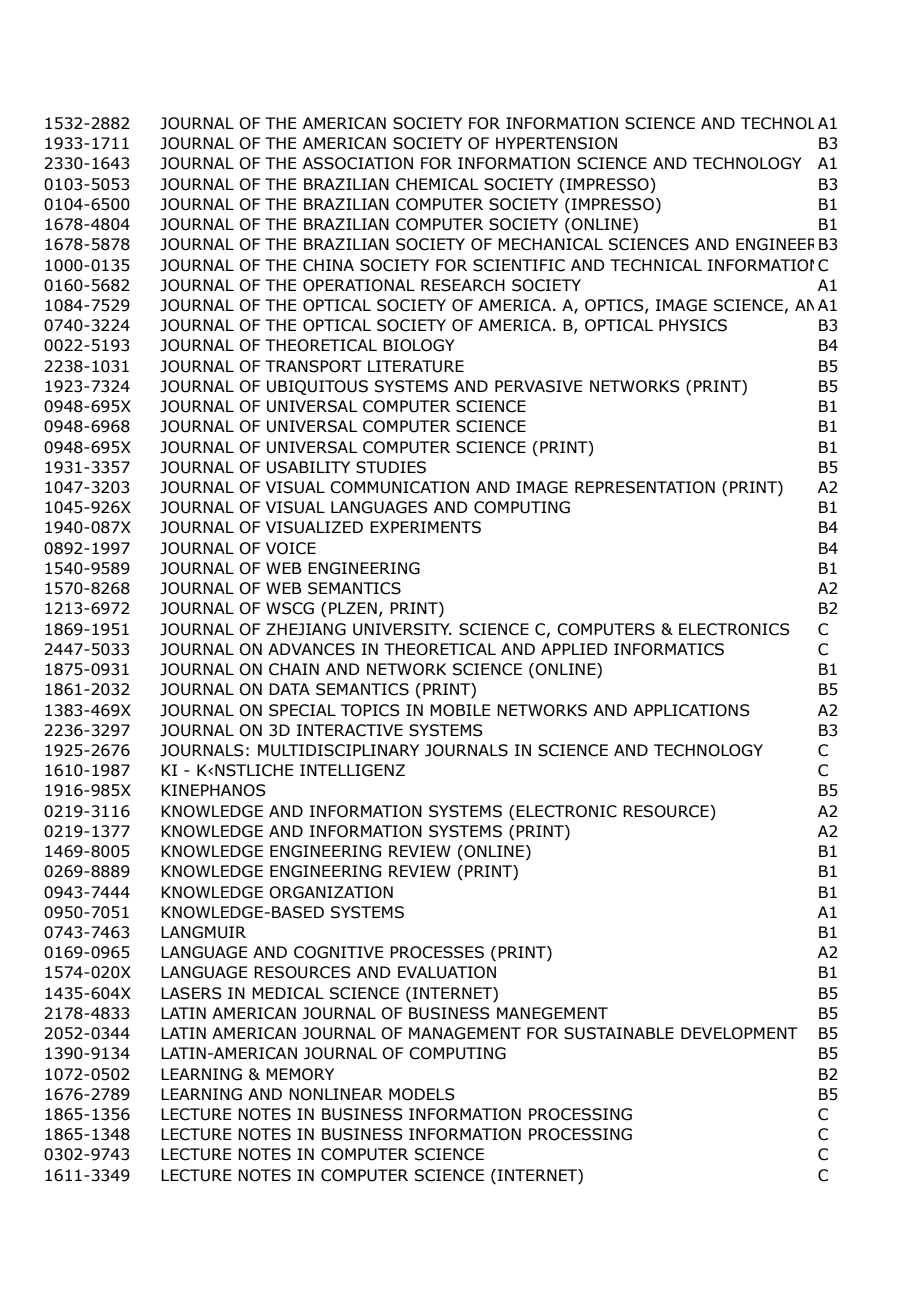  What do you see at coordinates (402, 629) in the document?
I see `UNIVERSITY` at bounding box center [402, 629].
